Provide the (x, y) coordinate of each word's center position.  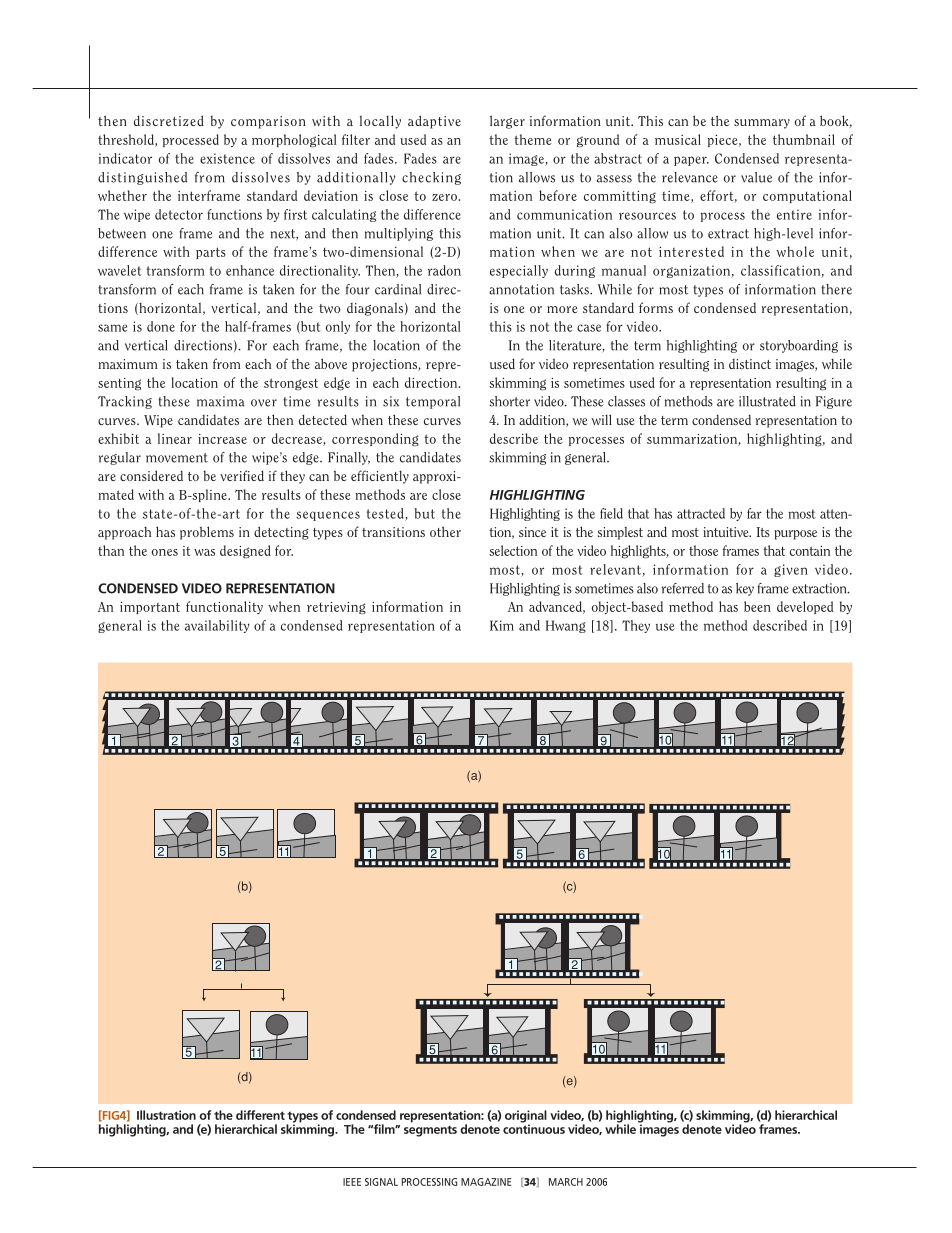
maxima (221, 401)
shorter (509, 401)
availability (217, 626)
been (757, 606)
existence (227, 158)
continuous (534, 1128)
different (260, 1115)
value (756, 177)
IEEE (352, 1182)
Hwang (566, 626)
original (526, 1117)
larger (507, 122)
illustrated (767, 401)
